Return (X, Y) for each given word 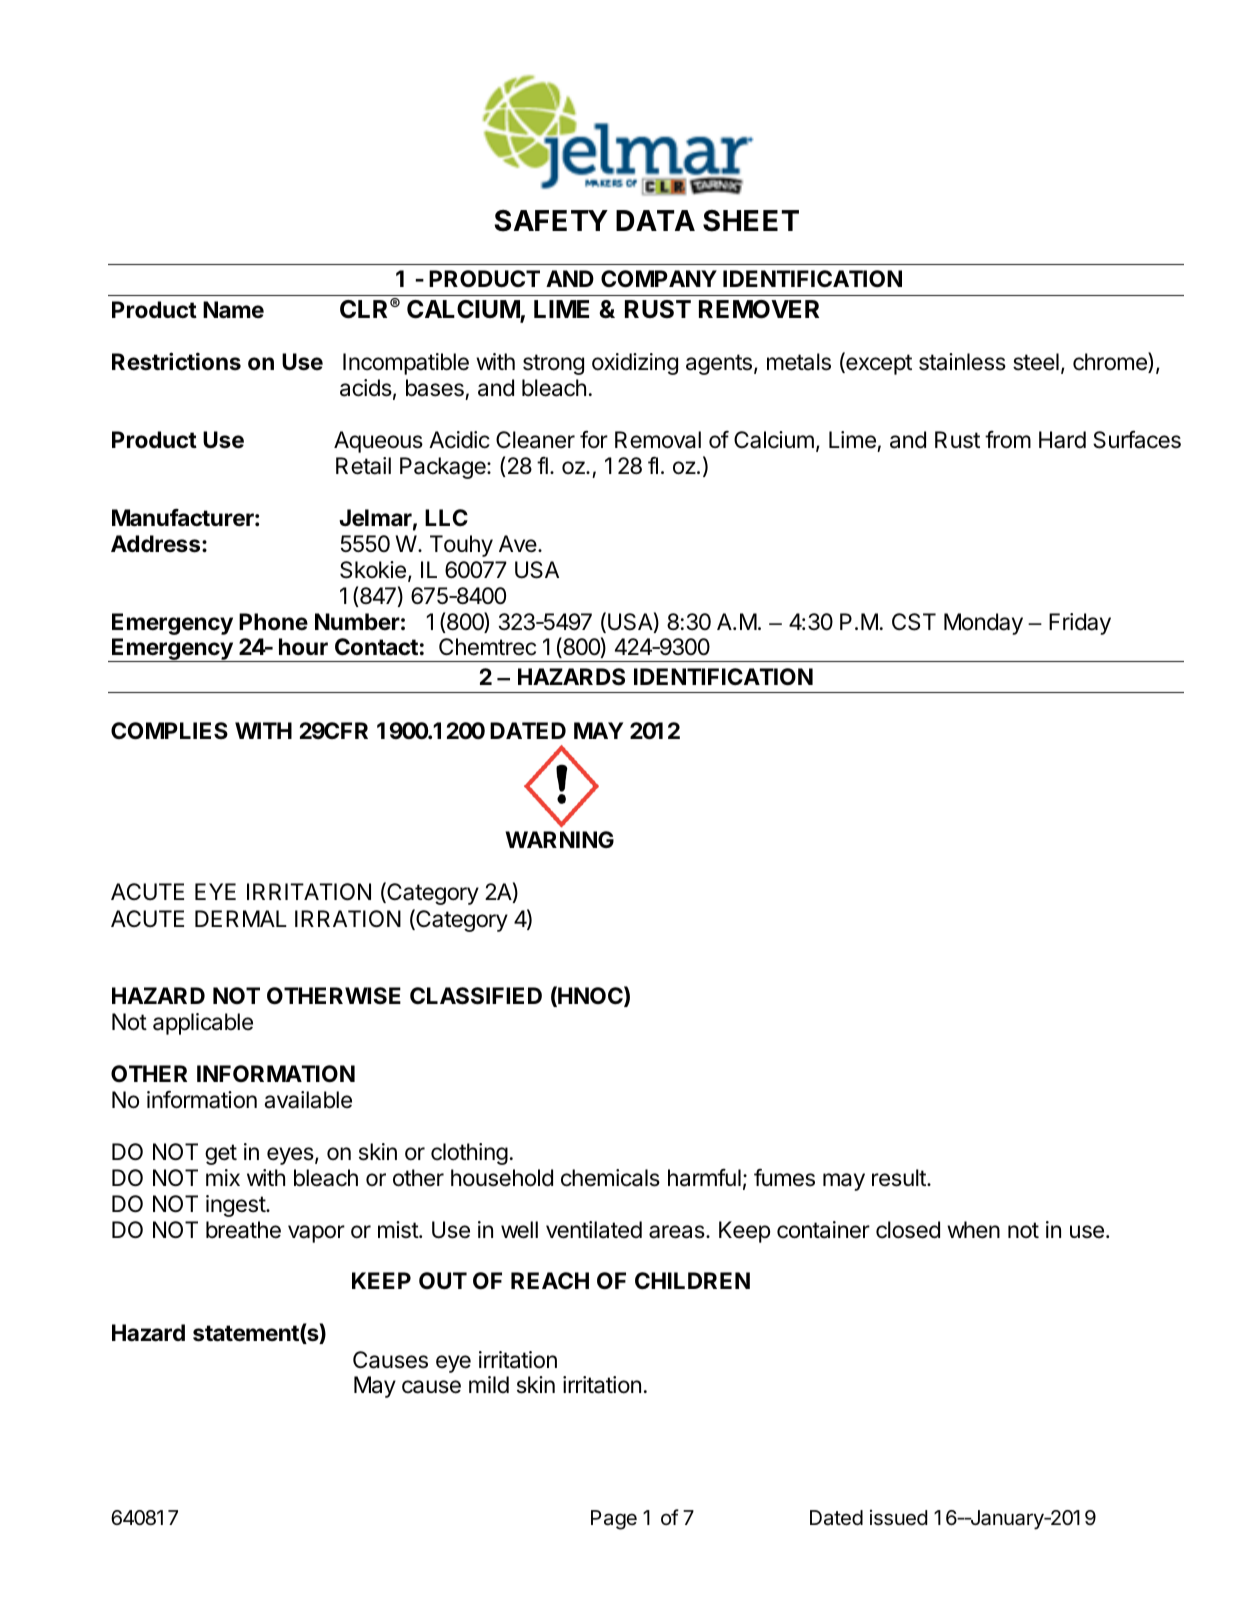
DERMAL (241, 918)
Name (233, 310)
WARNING (559, 839)
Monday (983, 624)
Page (614, 1520)
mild (489, 1384)
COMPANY (659, 279)
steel (1036, 362)
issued (898, 1518)
